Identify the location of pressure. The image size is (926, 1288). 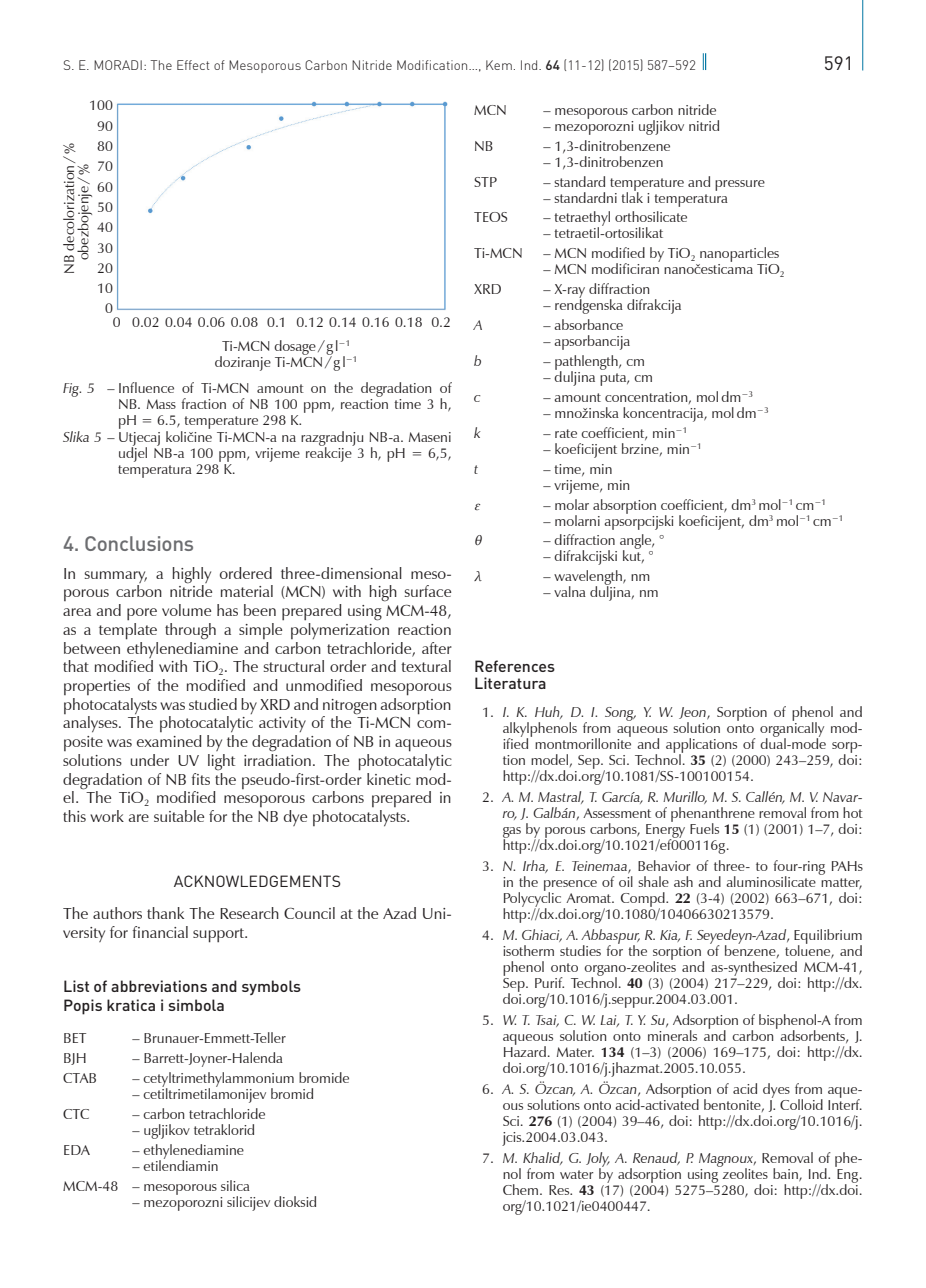
(740, 185).
